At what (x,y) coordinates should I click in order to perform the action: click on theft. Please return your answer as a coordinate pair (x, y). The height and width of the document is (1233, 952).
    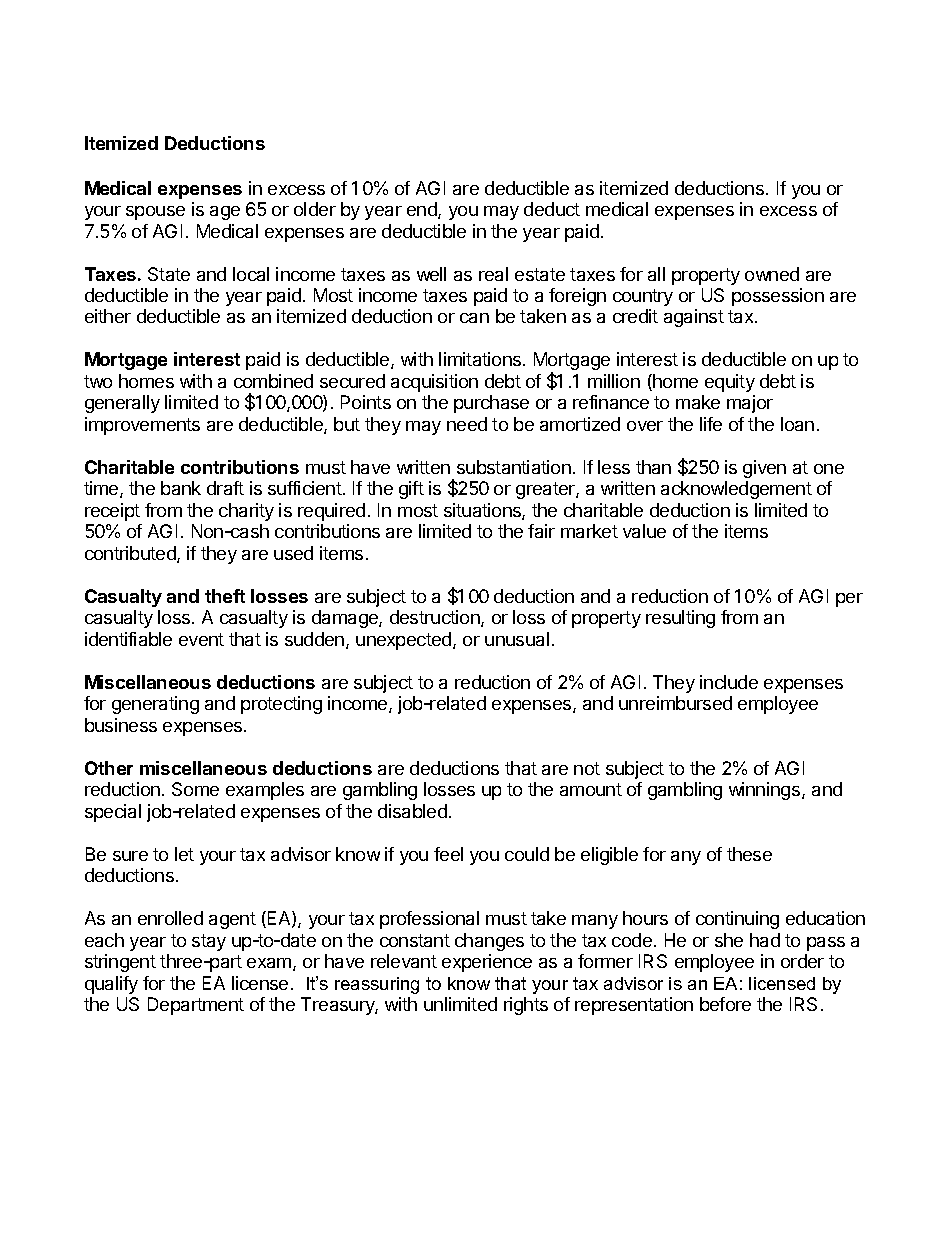
    Looking at the image, I should click on (225, 596).
